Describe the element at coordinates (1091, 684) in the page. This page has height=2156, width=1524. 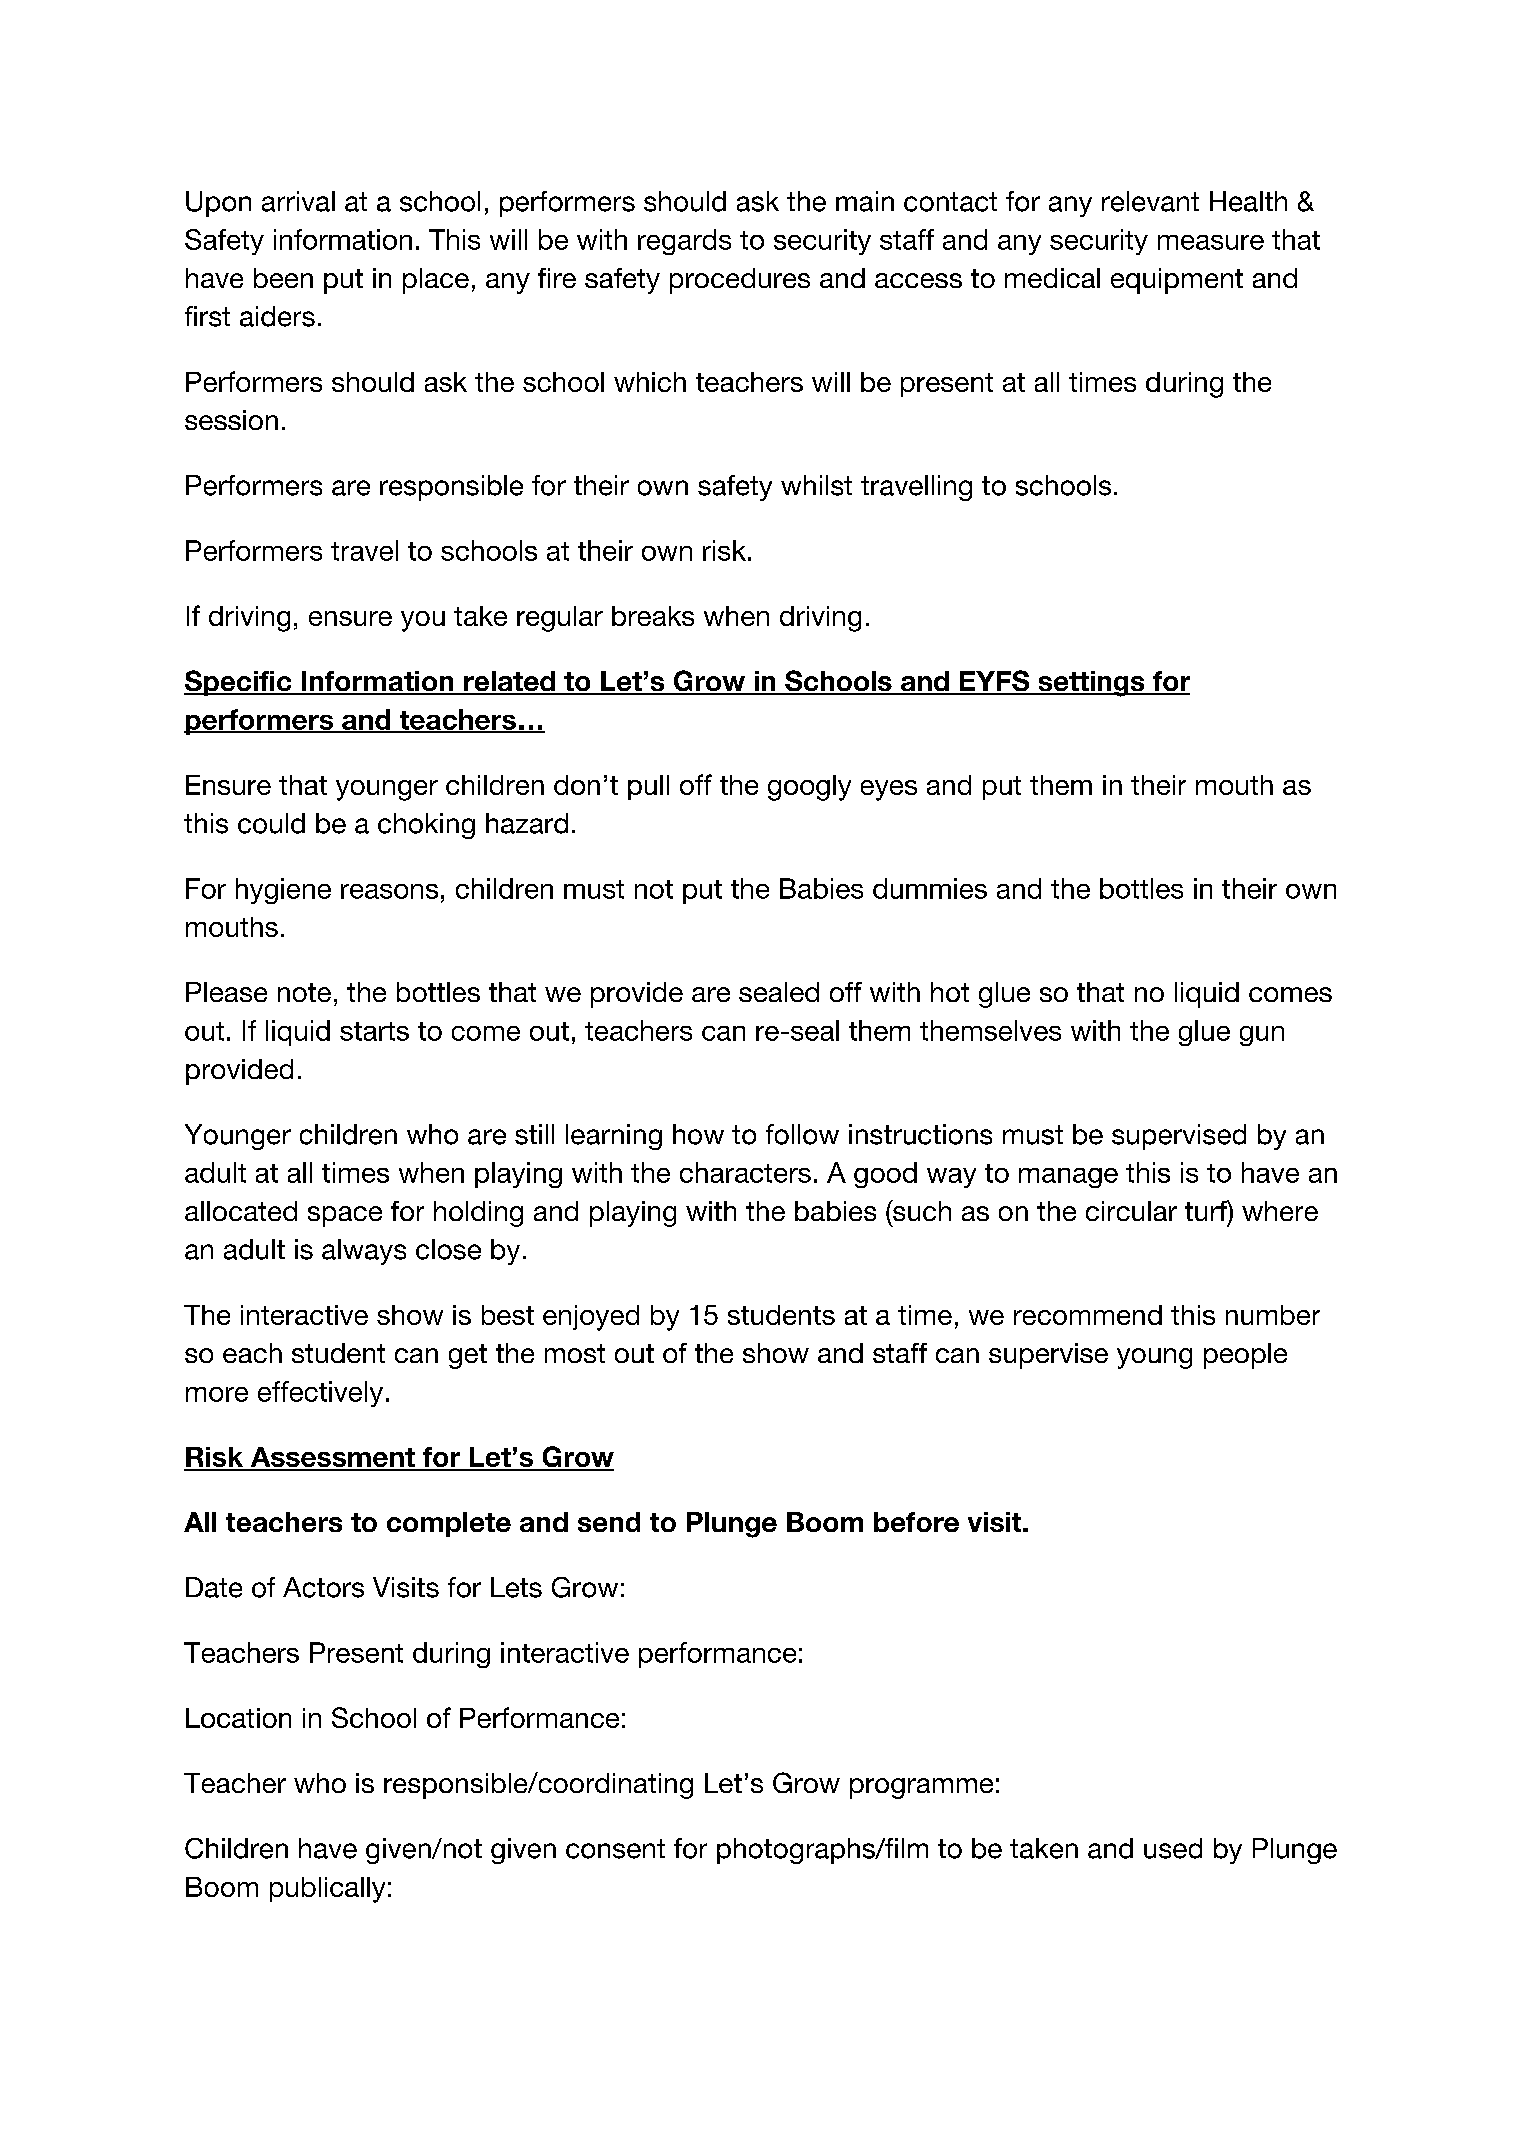
I see `settings` at that location.
